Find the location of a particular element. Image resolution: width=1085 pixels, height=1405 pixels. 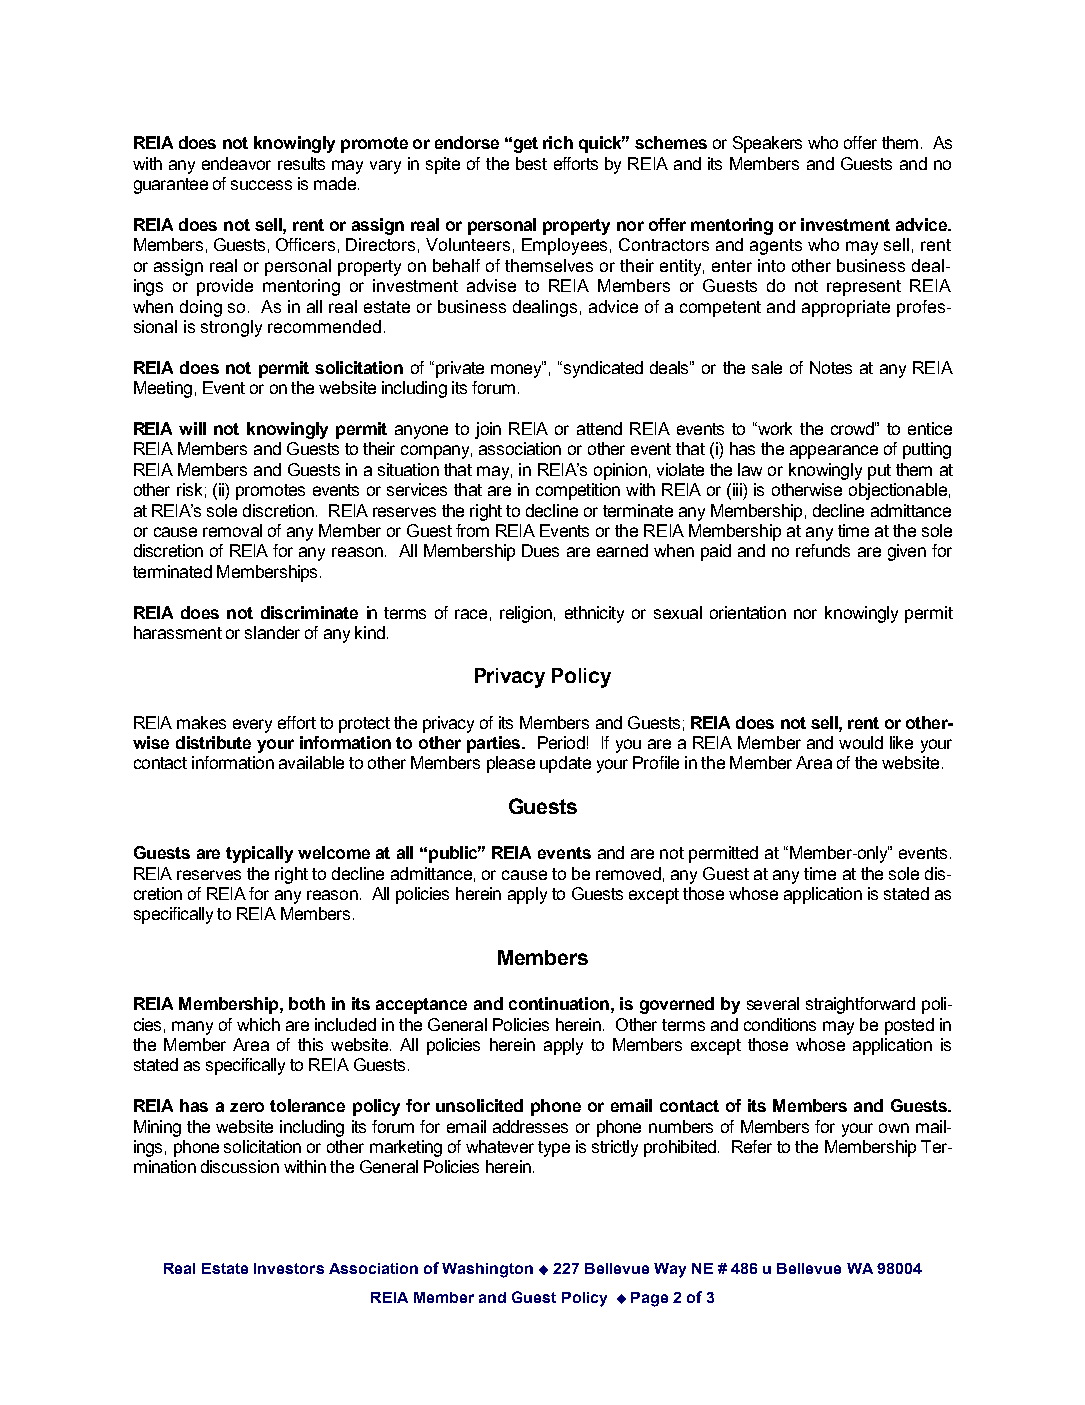

straightforward is located at coordinates (860, 1005).
